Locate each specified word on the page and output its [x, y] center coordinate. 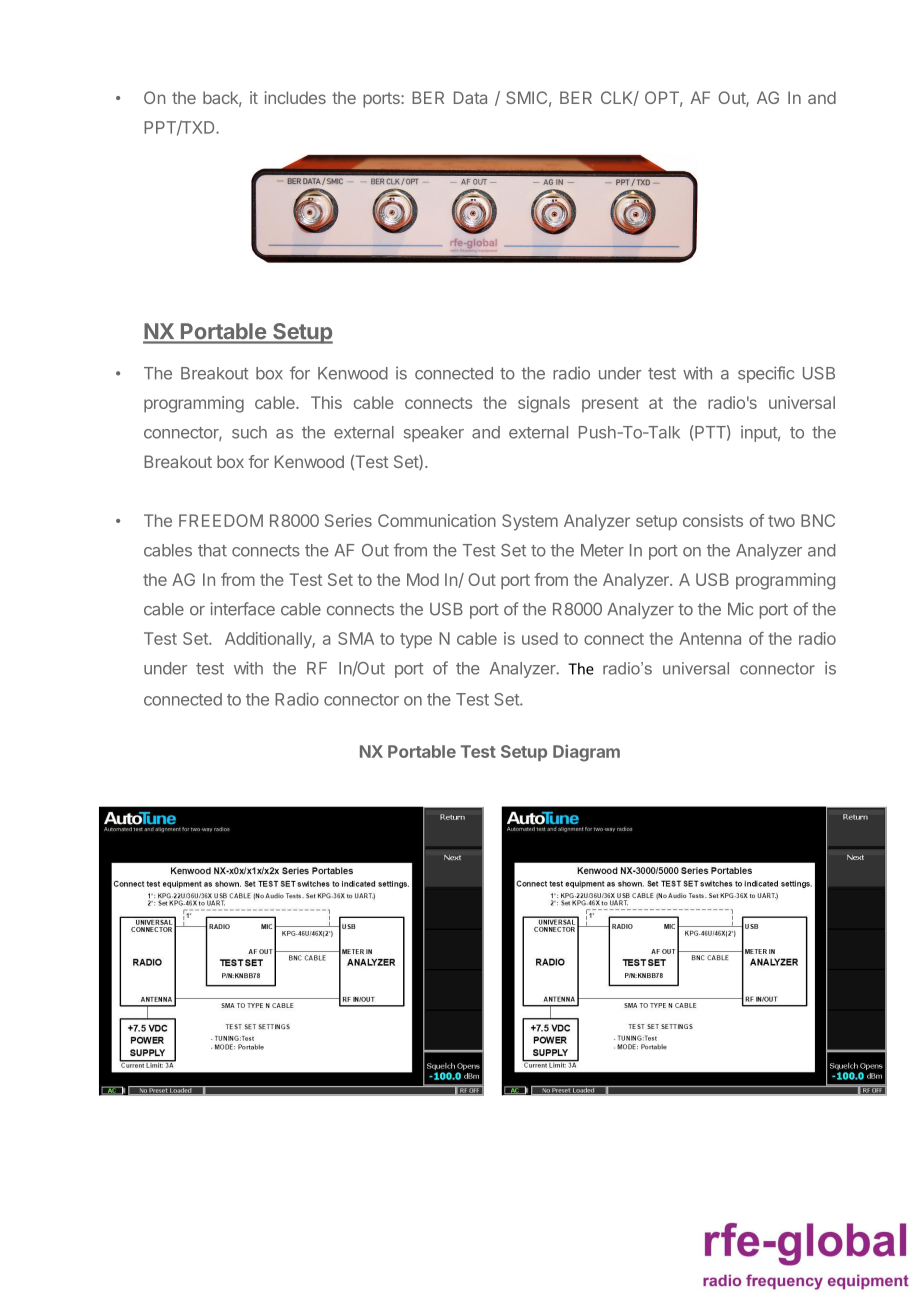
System [530, 522]
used [540, 638]
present [610, 404]
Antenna [710, 638]
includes [295, 97]
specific [766, 374]
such [249, 432]
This [326, 402]
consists [713, 520]
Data [470, 97]
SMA [356, 638]
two [781, 521]
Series [348, 520]
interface [242, 609]
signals [544, 404]
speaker [434, 434]
